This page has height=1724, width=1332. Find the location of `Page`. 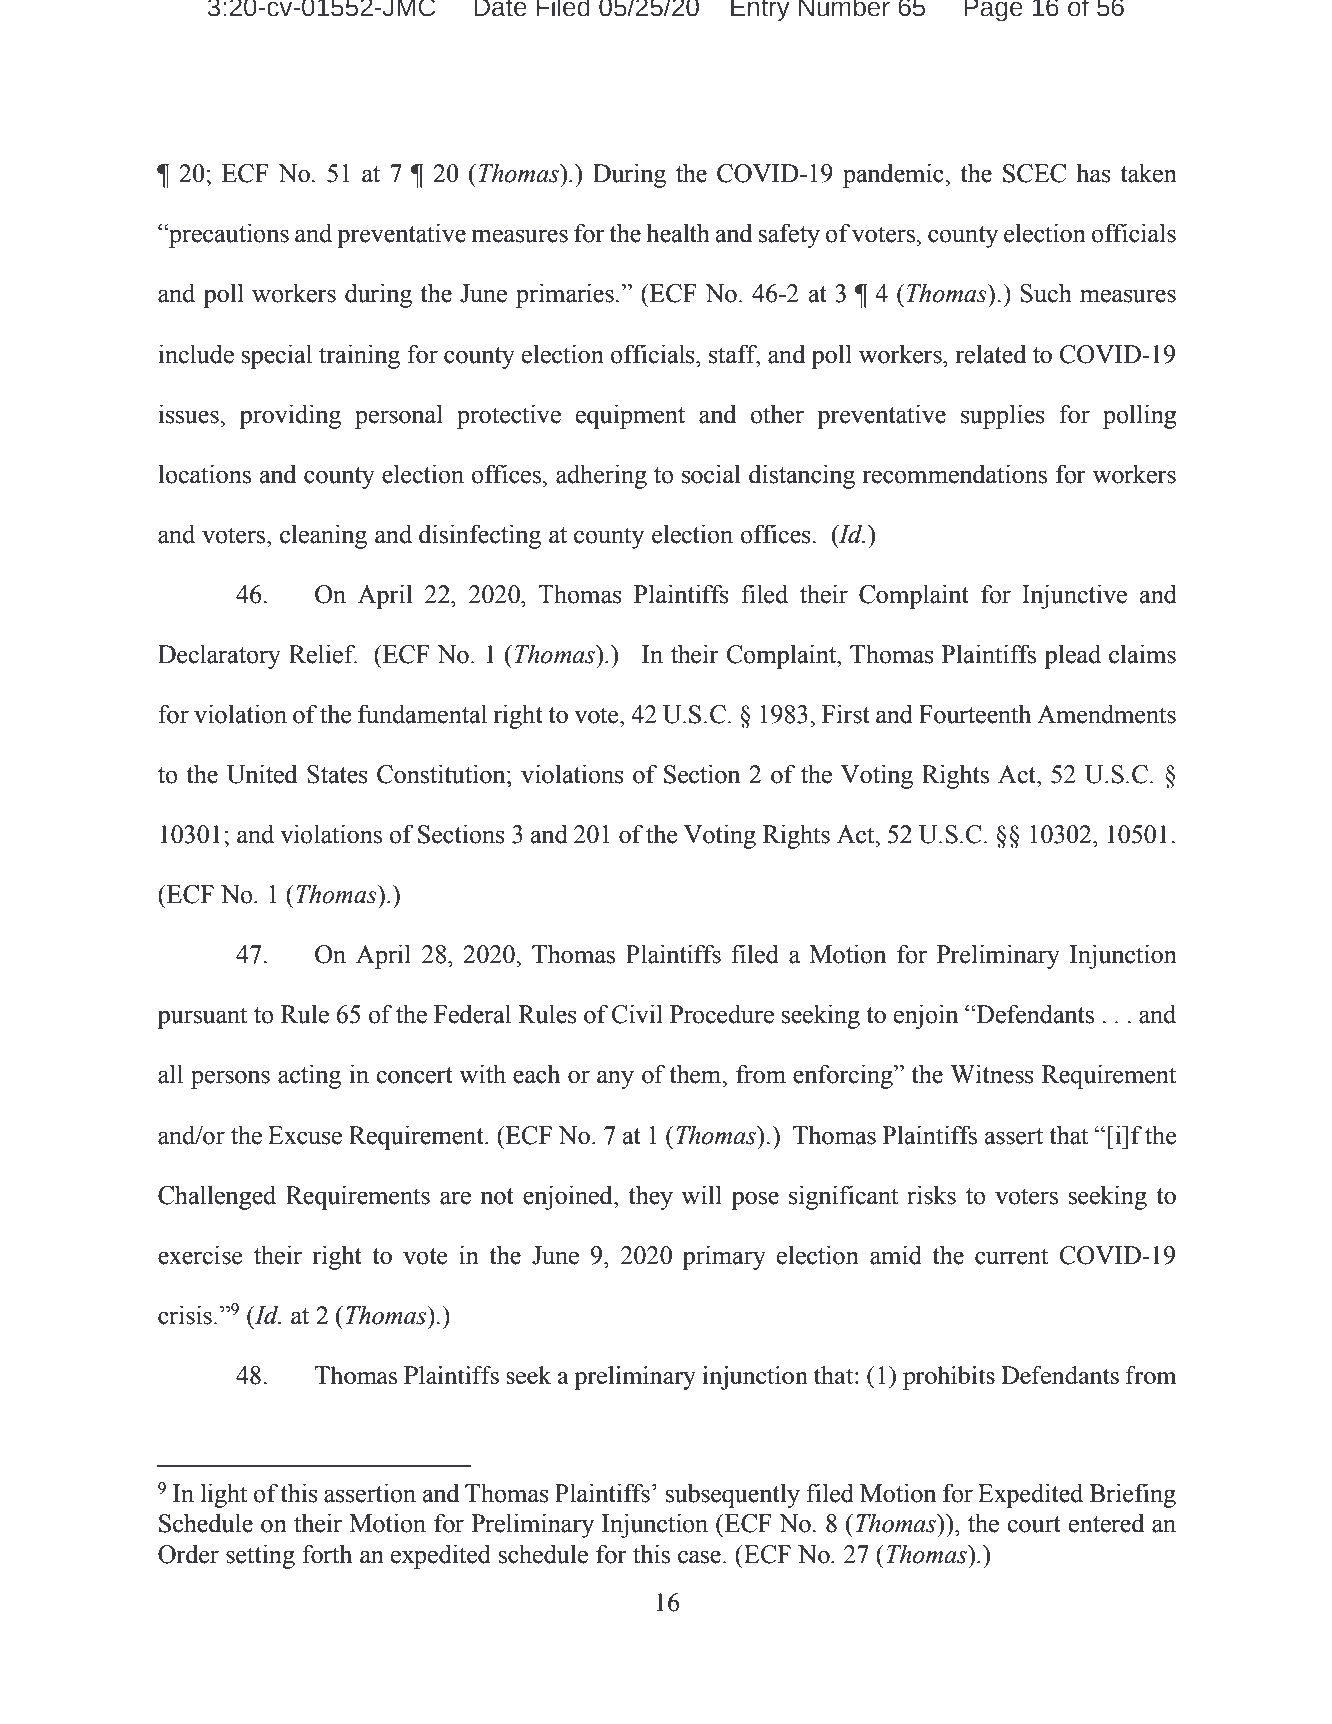

Page is located at coordinates (993, 11).
